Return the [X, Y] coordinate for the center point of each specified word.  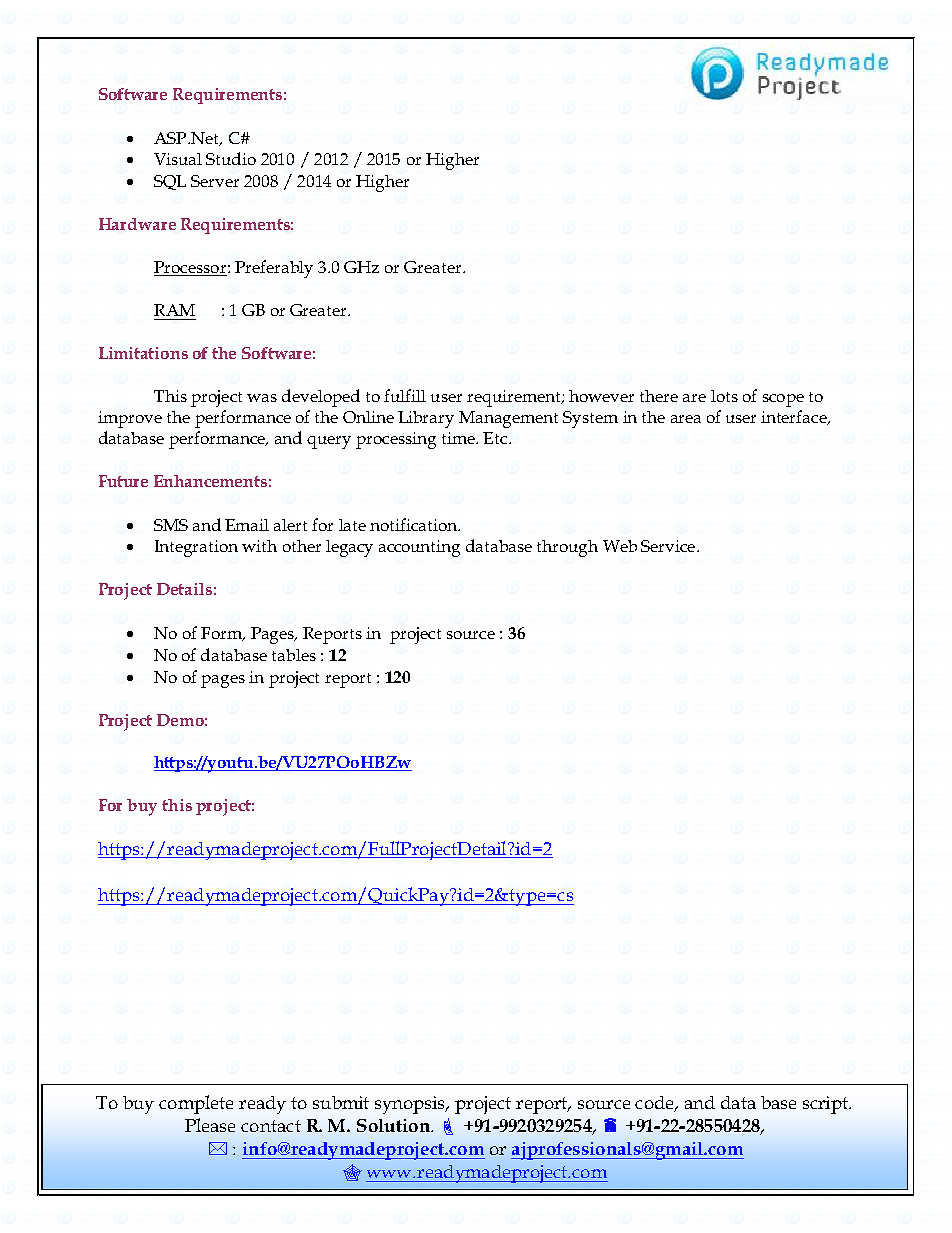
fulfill [405, 395]
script [826, 1105]
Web [620, 546]
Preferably [274, 269]
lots [724, 396]
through [567, 548]
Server [215, 181]
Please [210, 1125]
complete [196, 1104]
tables [294, 655]
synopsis [411, 1105]
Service [669, 546]
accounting [419, 548]
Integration [196, 548]
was [262, 398]
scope [783, 400]
